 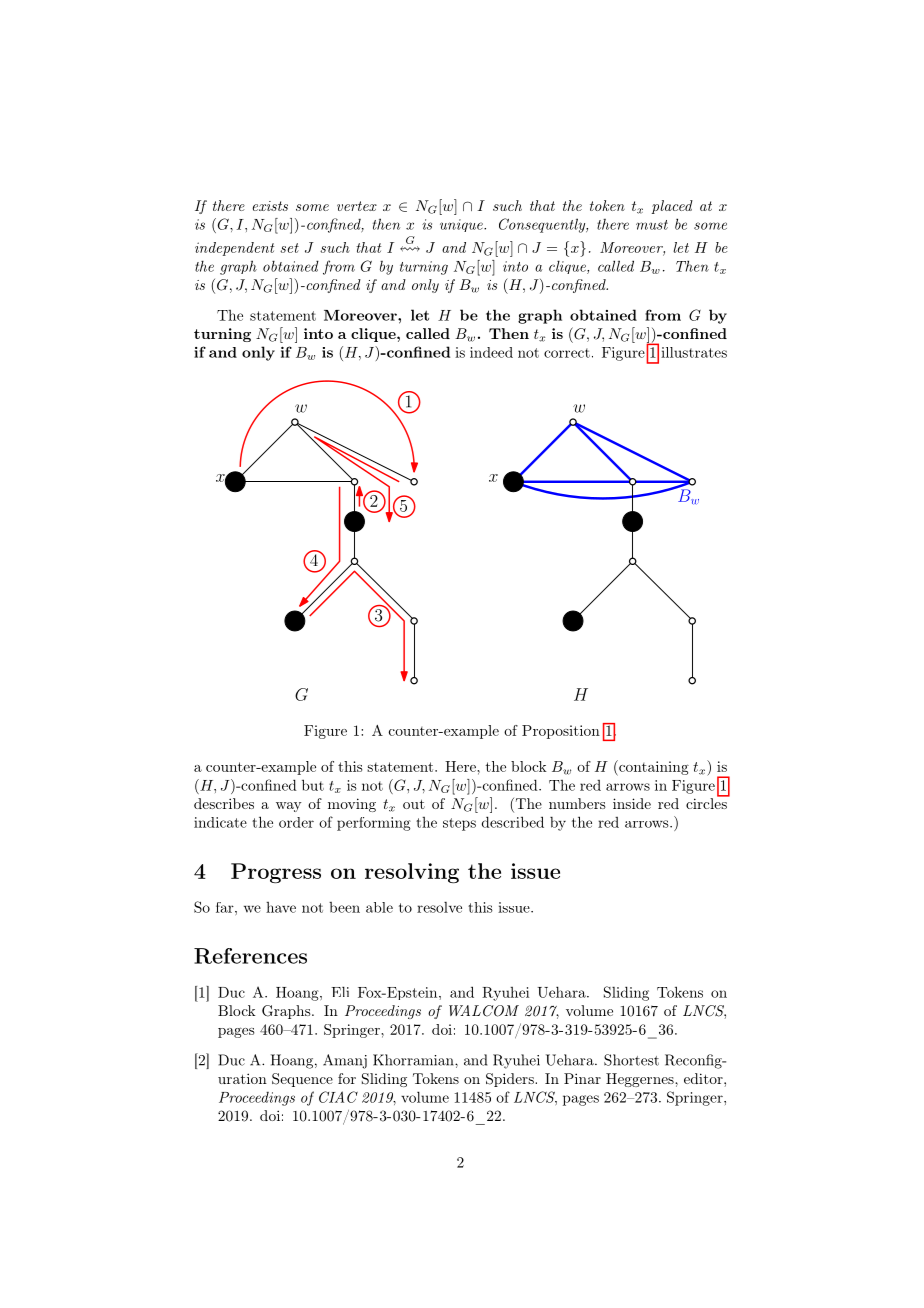 I want to click on must, so click(x=652, y=225).
